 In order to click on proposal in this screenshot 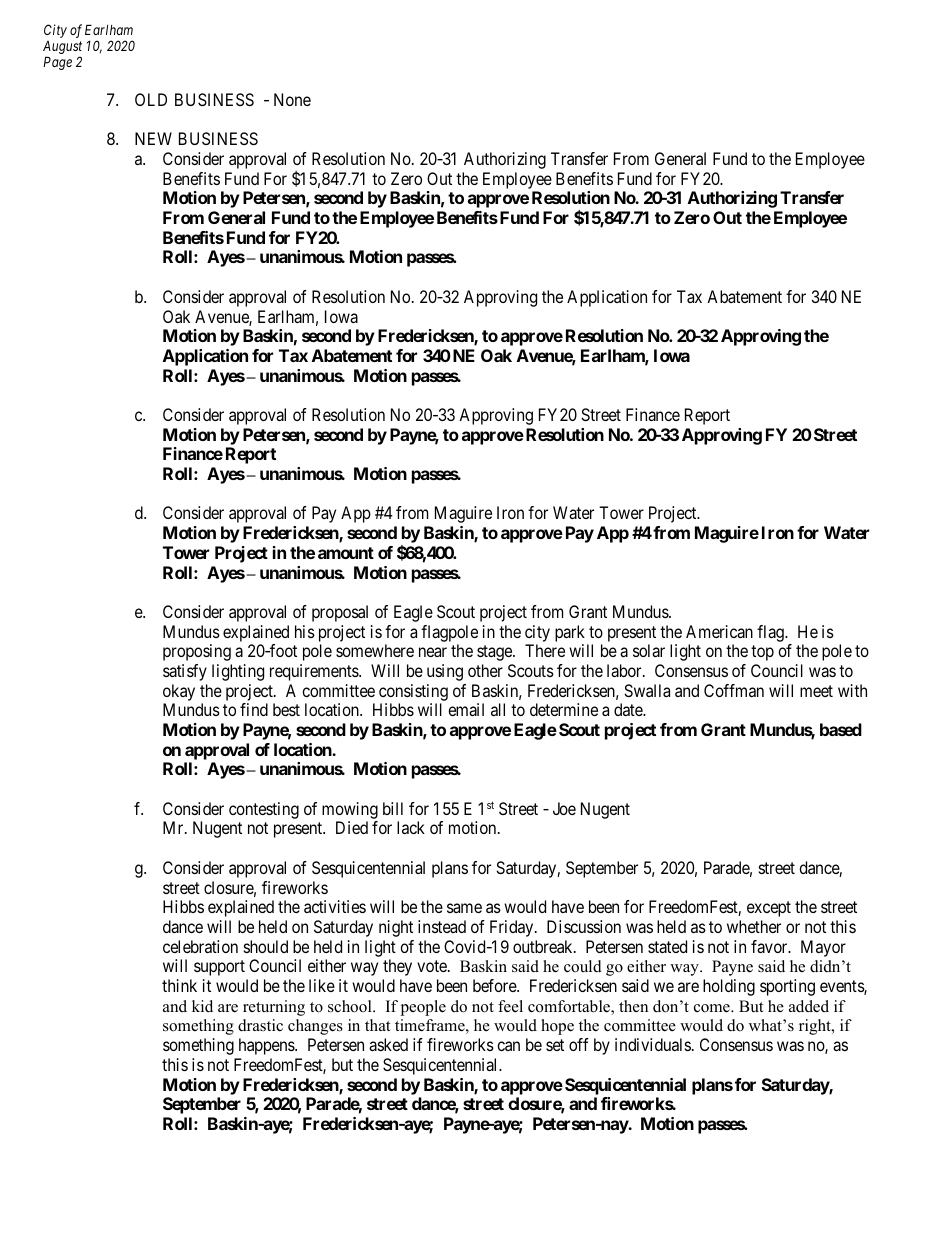, I will do `click(340, 613)`.
